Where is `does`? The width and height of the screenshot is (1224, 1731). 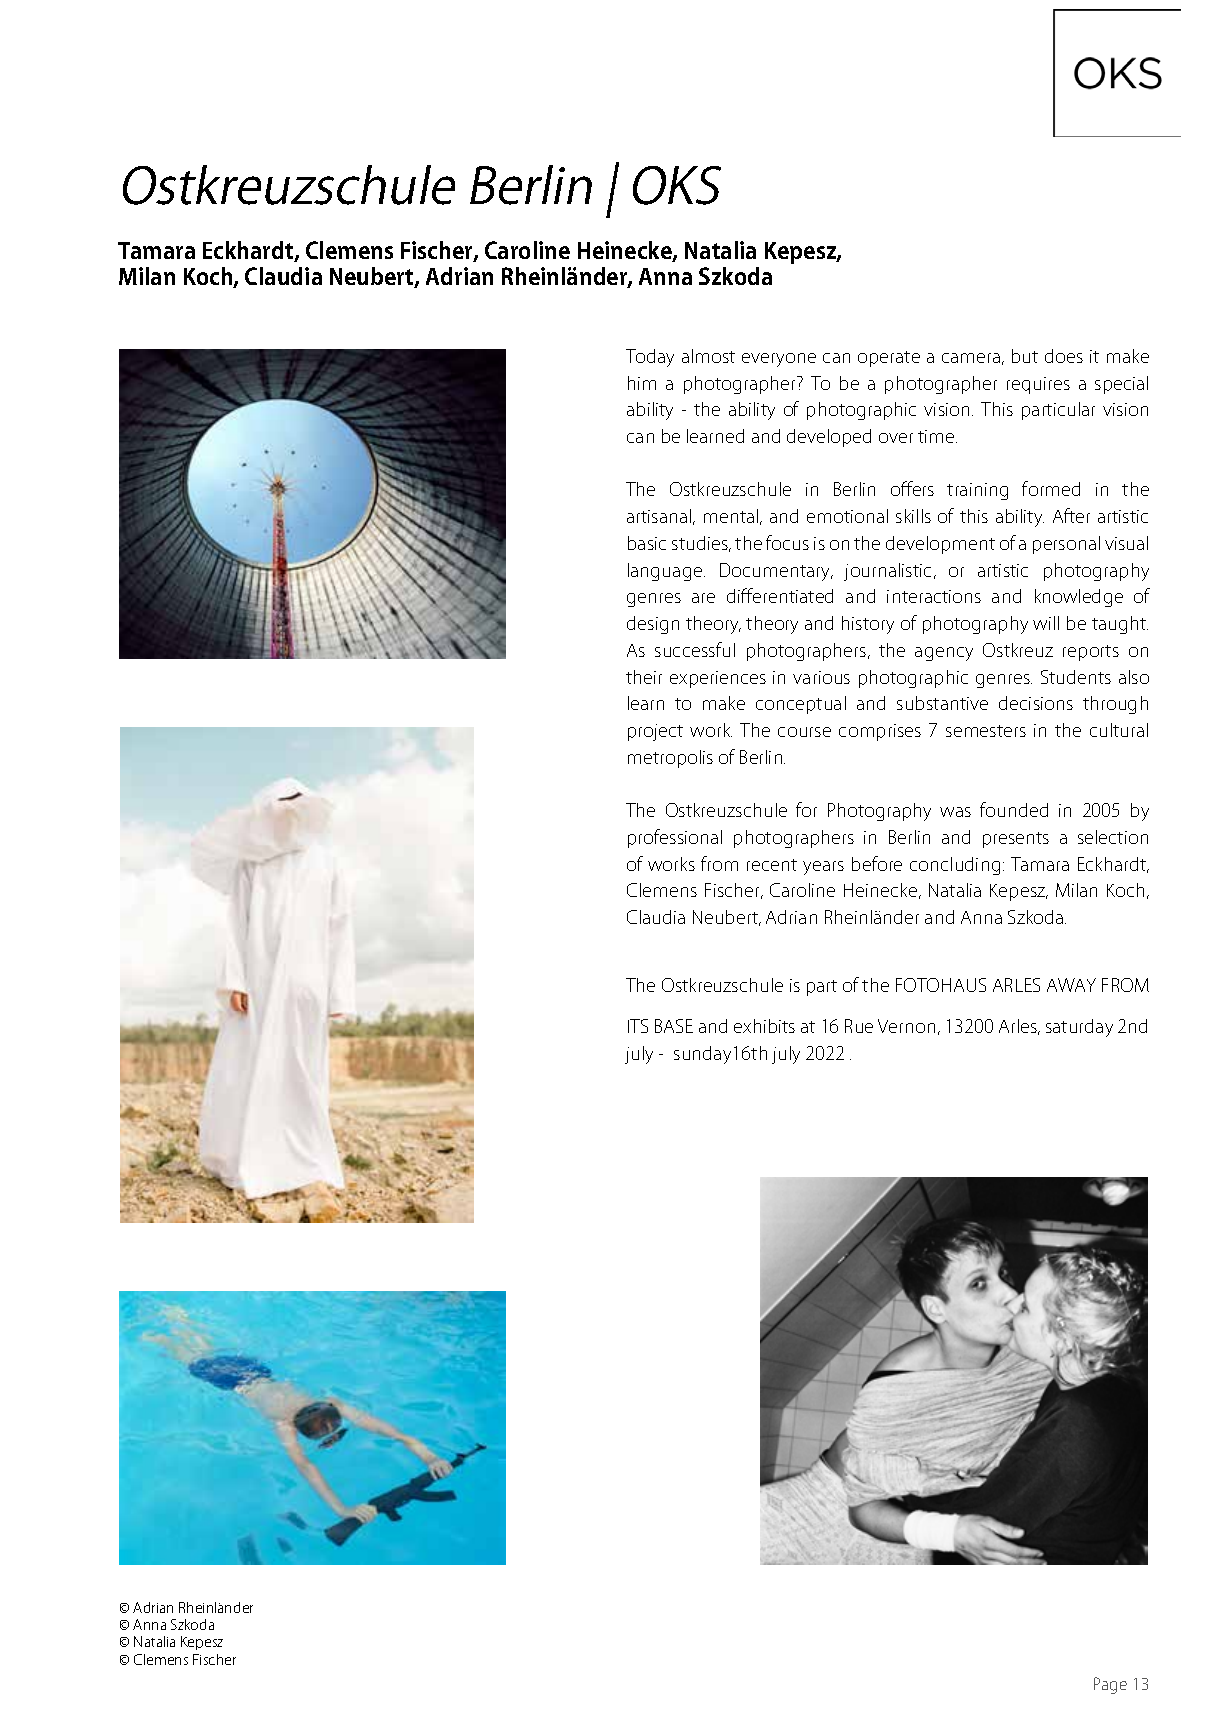
does is located at coordinates (1064, 356).
